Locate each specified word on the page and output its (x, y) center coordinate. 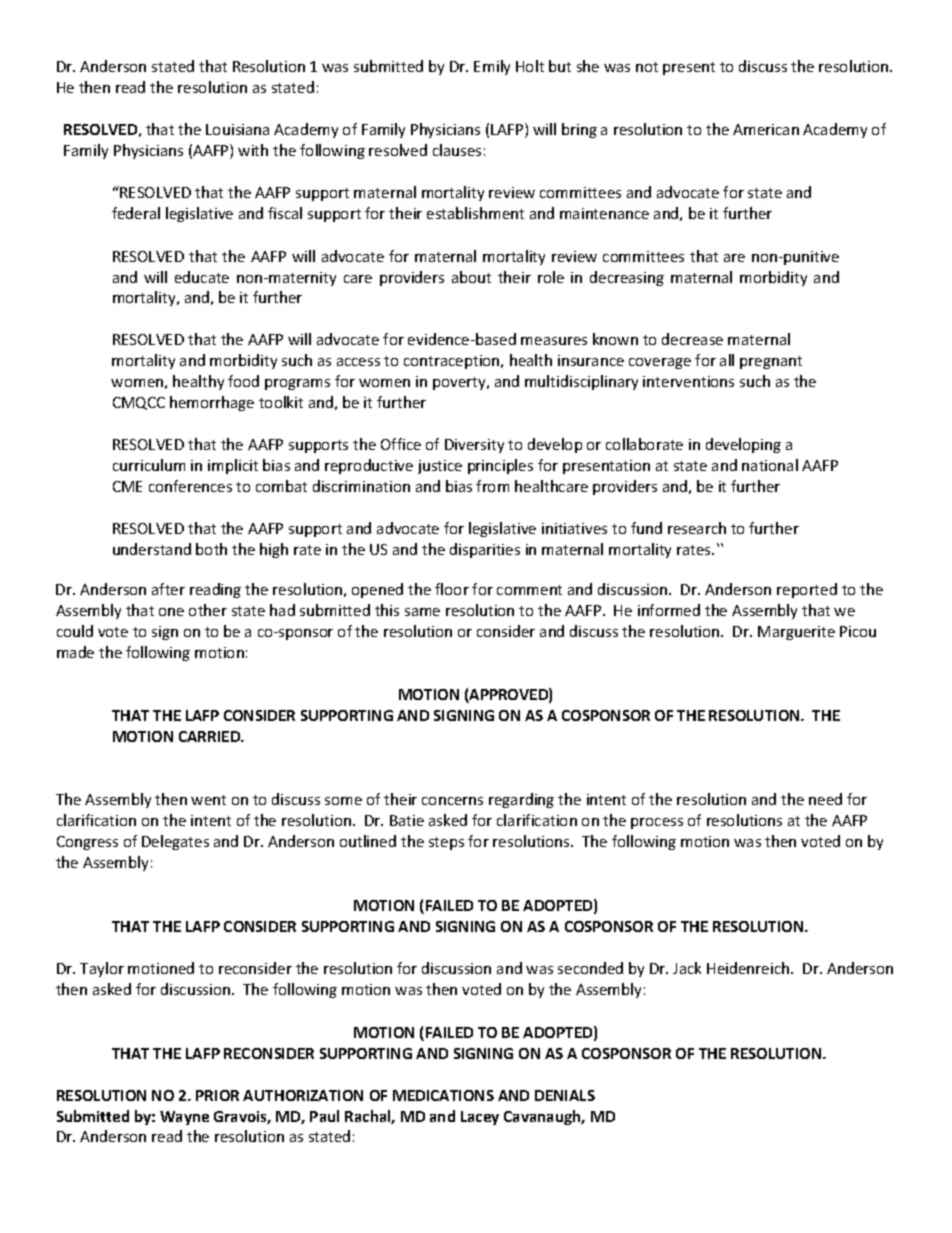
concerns (452, 801)
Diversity (474, 446)
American (766, 129)
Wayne (184, 1118)
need (825, 799)
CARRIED (211, 736)
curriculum (149, 465)
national (770, 465)
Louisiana (237, 129)
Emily (492, 67)
